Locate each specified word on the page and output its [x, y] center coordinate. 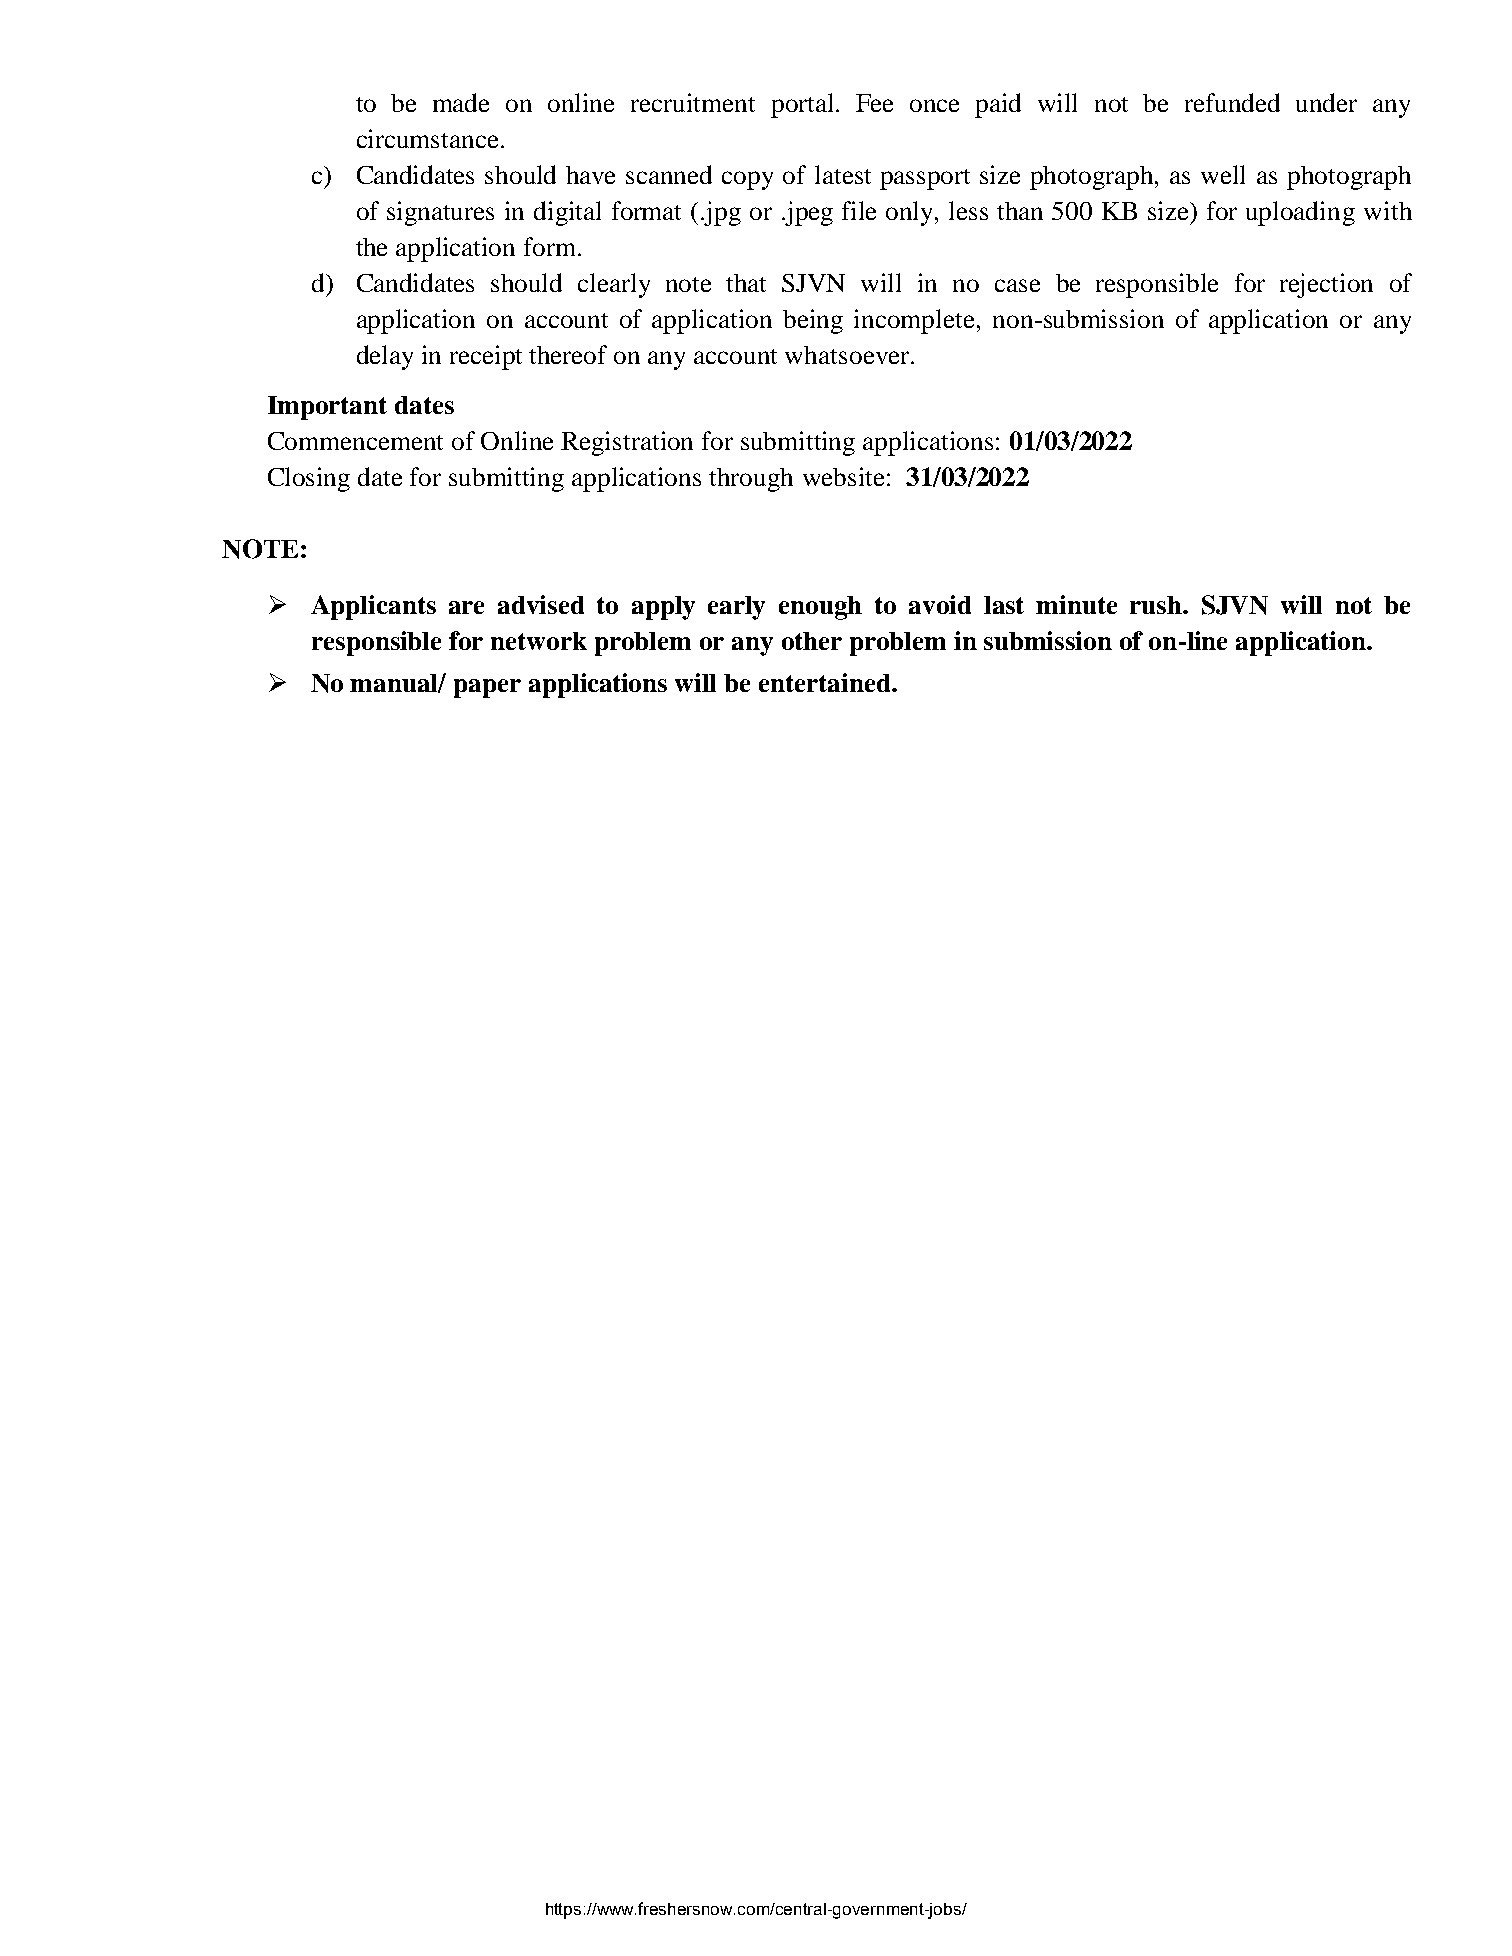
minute [1076, 604]
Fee [874, 103]
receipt [486, 357]
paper [487, 688]
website [843, 476]
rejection [1326, 285]
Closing [309, 479]
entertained [826, 682]
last [1004, 605]
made [461, 102]
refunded [1232, 102]
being [813, 321]
